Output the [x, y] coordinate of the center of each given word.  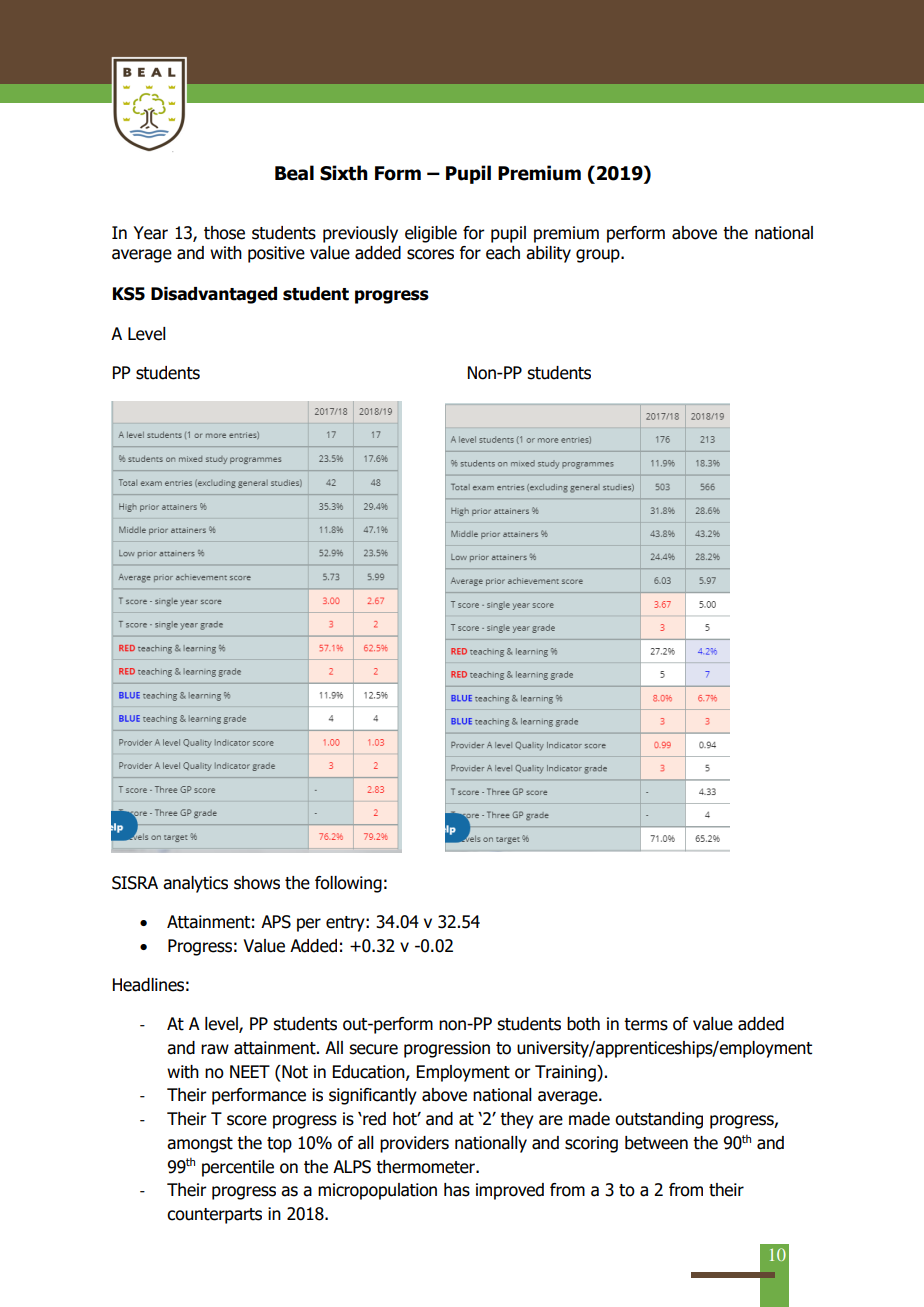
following [348, 884]
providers [414, 1144]
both [583, 1024]
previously [360, 234]
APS [276, 922]
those [224, 233]
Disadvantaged [214, 295]
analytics [195, 884]
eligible [431, 234]
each [503, 253]
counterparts [214, 1216]
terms [646, 1024]
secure [373, 1049]
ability [548, 254]
